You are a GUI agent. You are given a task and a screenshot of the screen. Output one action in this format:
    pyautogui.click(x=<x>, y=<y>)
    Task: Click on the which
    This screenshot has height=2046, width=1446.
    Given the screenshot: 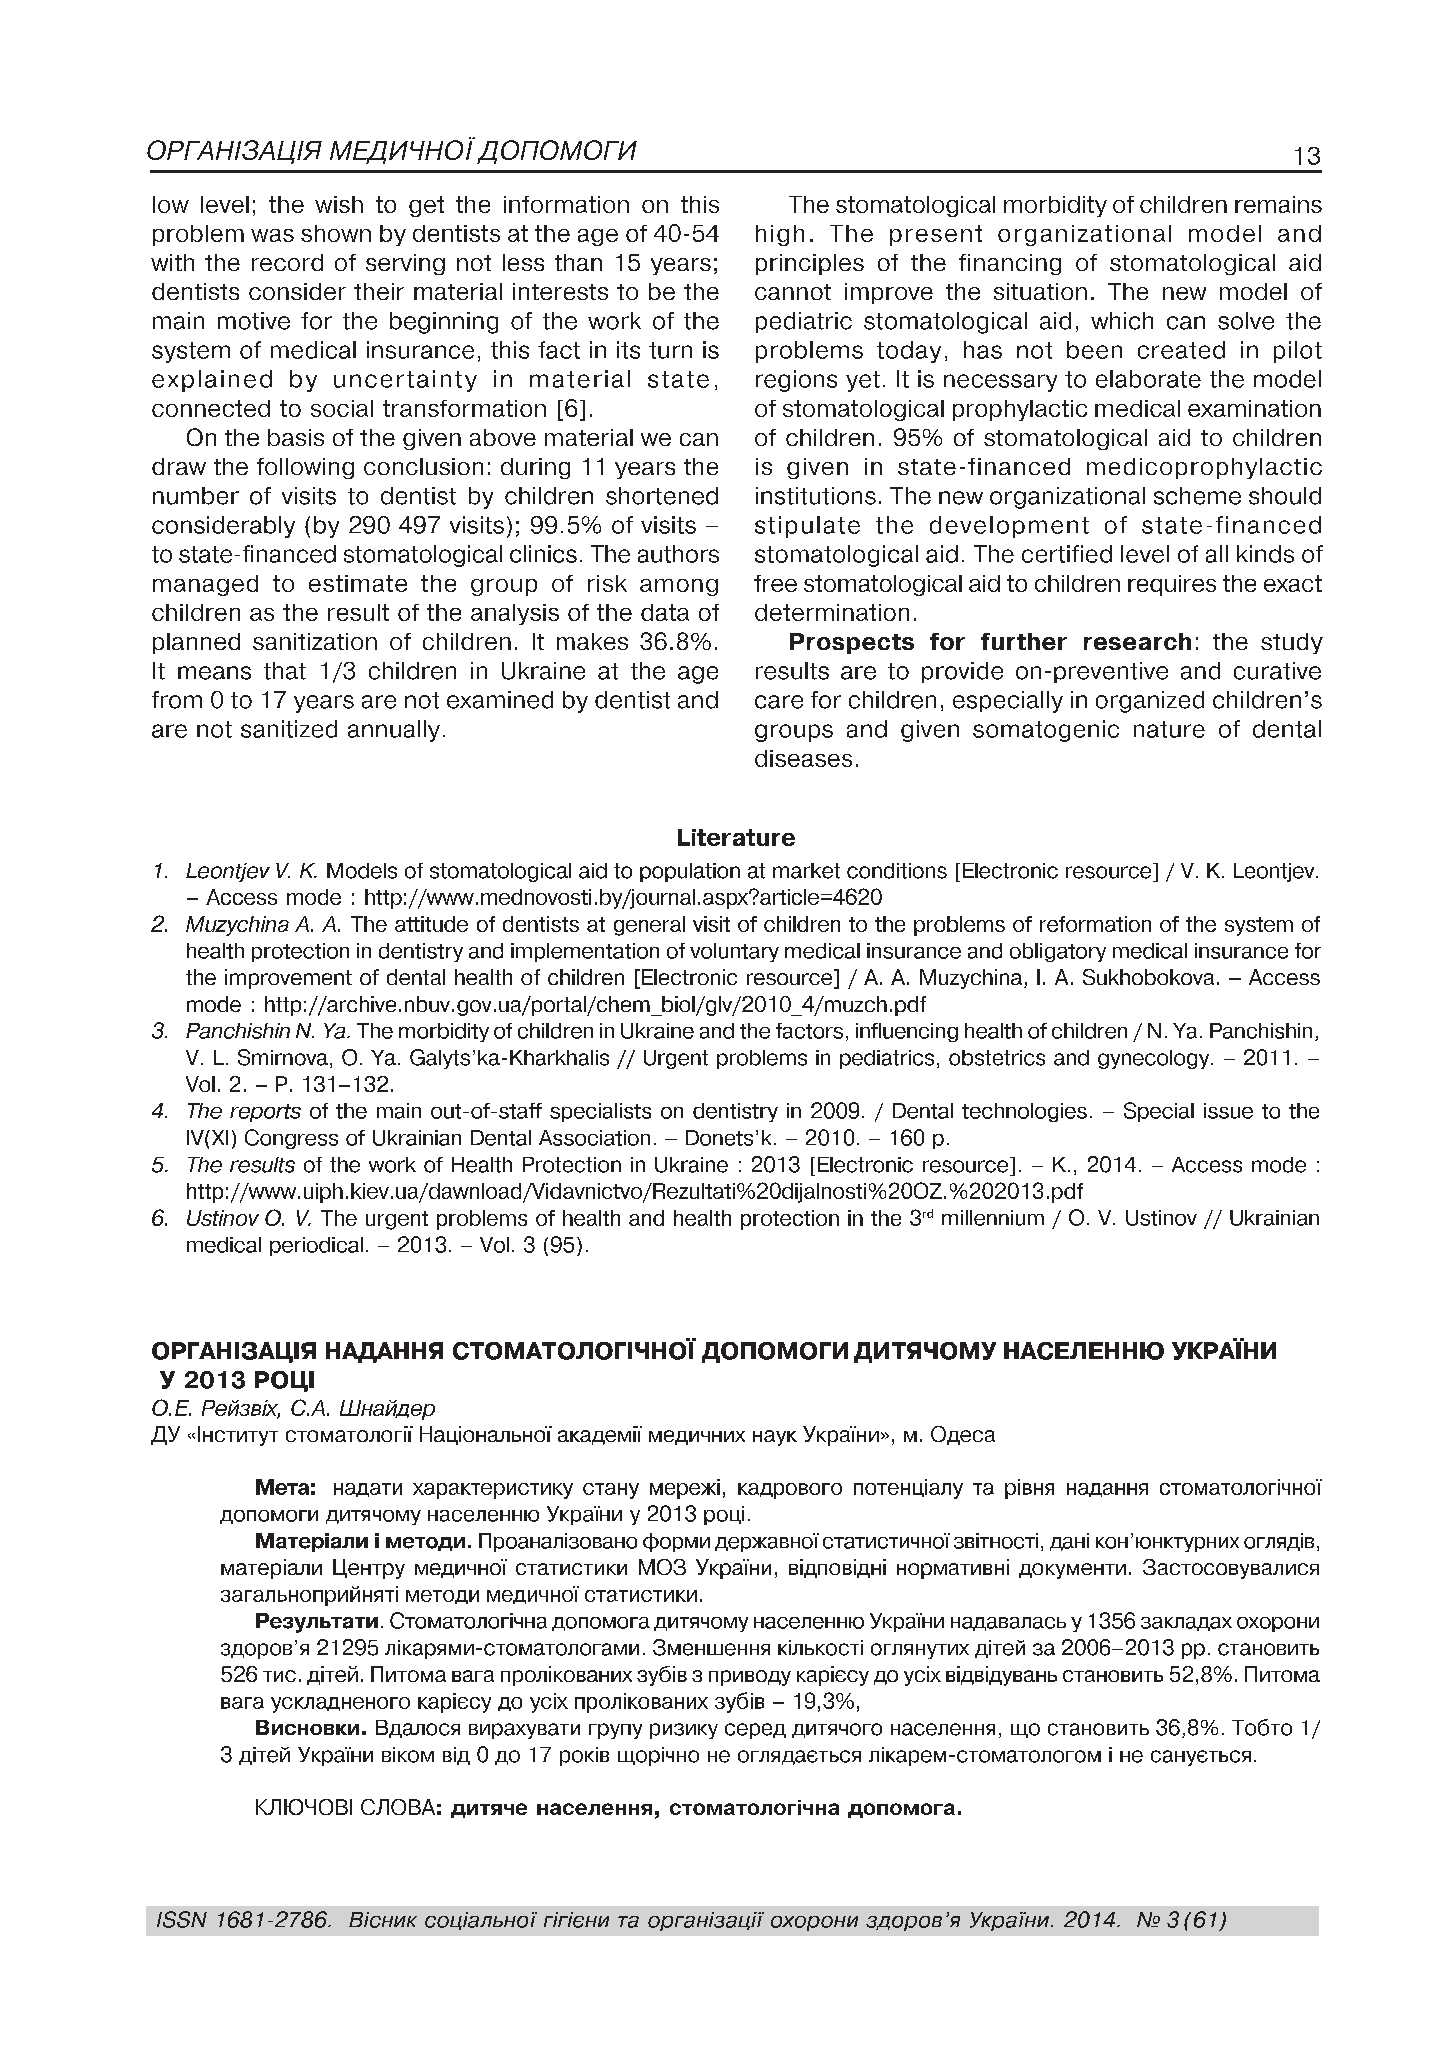 What is the action you would take?
    pyautogui.click(x=1122, y=321)
